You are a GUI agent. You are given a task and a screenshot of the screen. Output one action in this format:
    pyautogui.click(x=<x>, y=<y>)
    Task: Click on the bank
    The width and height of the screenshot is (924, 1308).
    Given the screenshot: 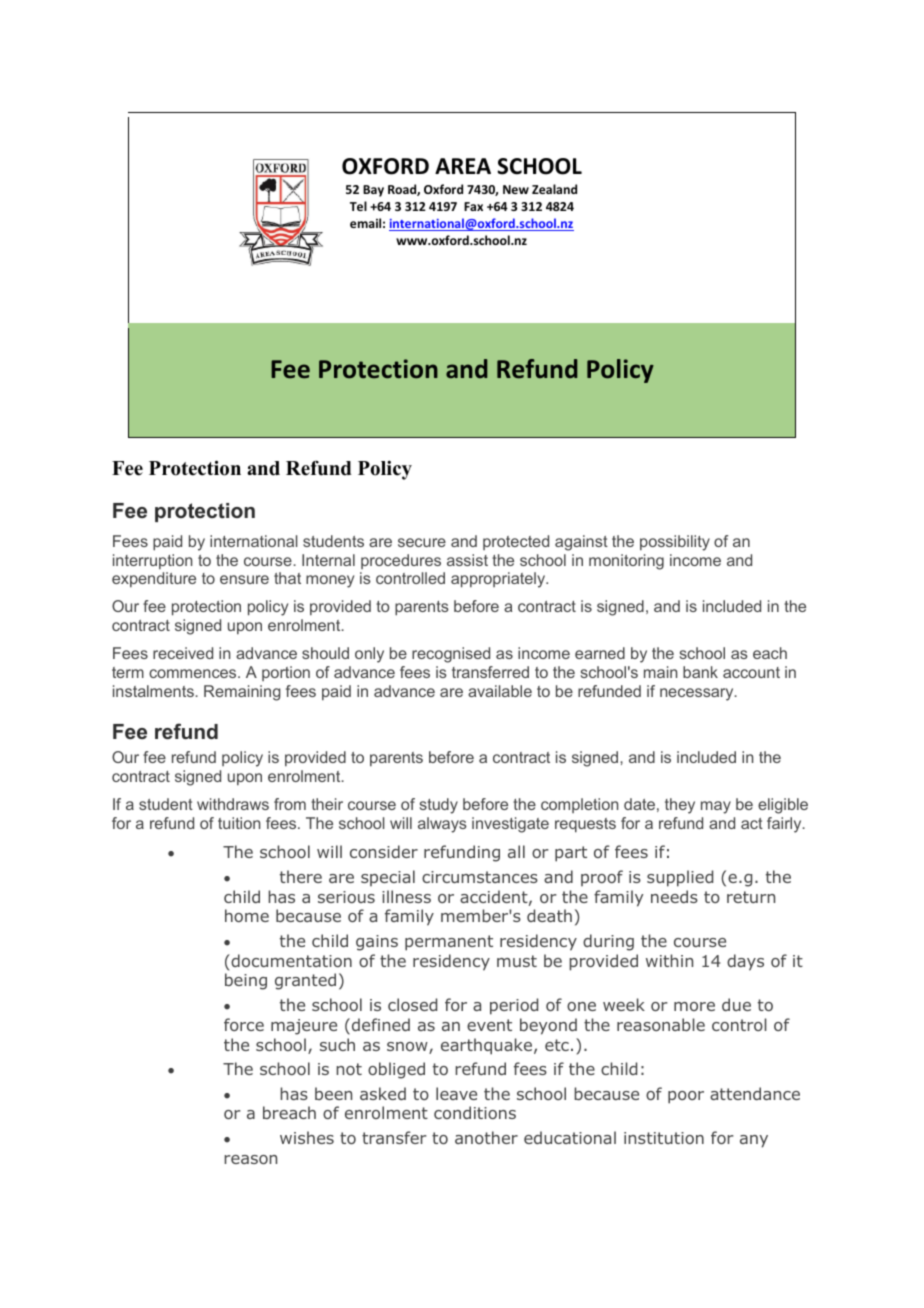 What is the action you would take?
    pyautogui.click(x=700, y=672)
